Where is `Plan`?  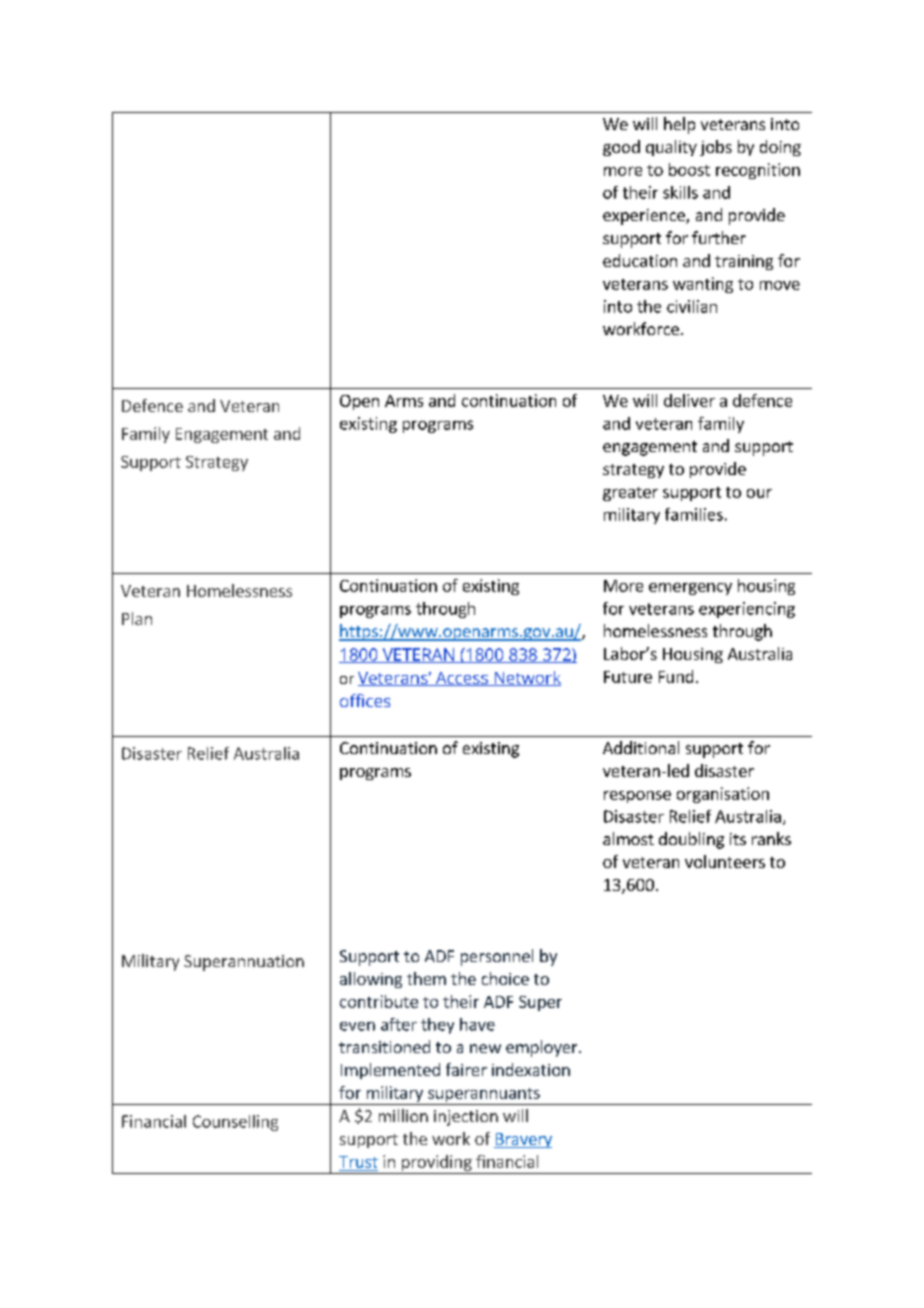 Plan is located at coordinates (137, 618).
